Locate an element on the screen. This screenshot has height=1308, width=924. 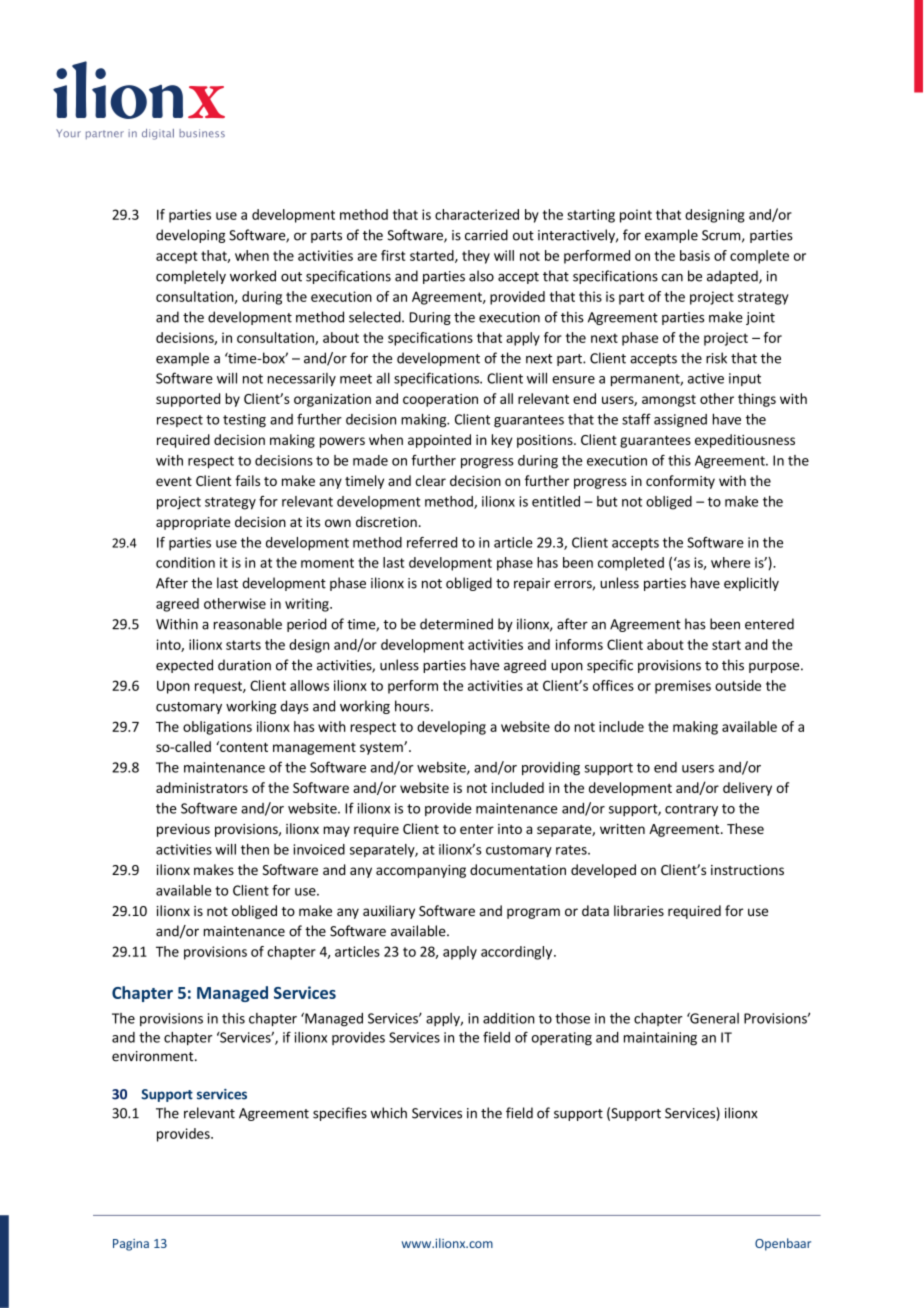
Pagina is located at coordinates (131, 1245).
